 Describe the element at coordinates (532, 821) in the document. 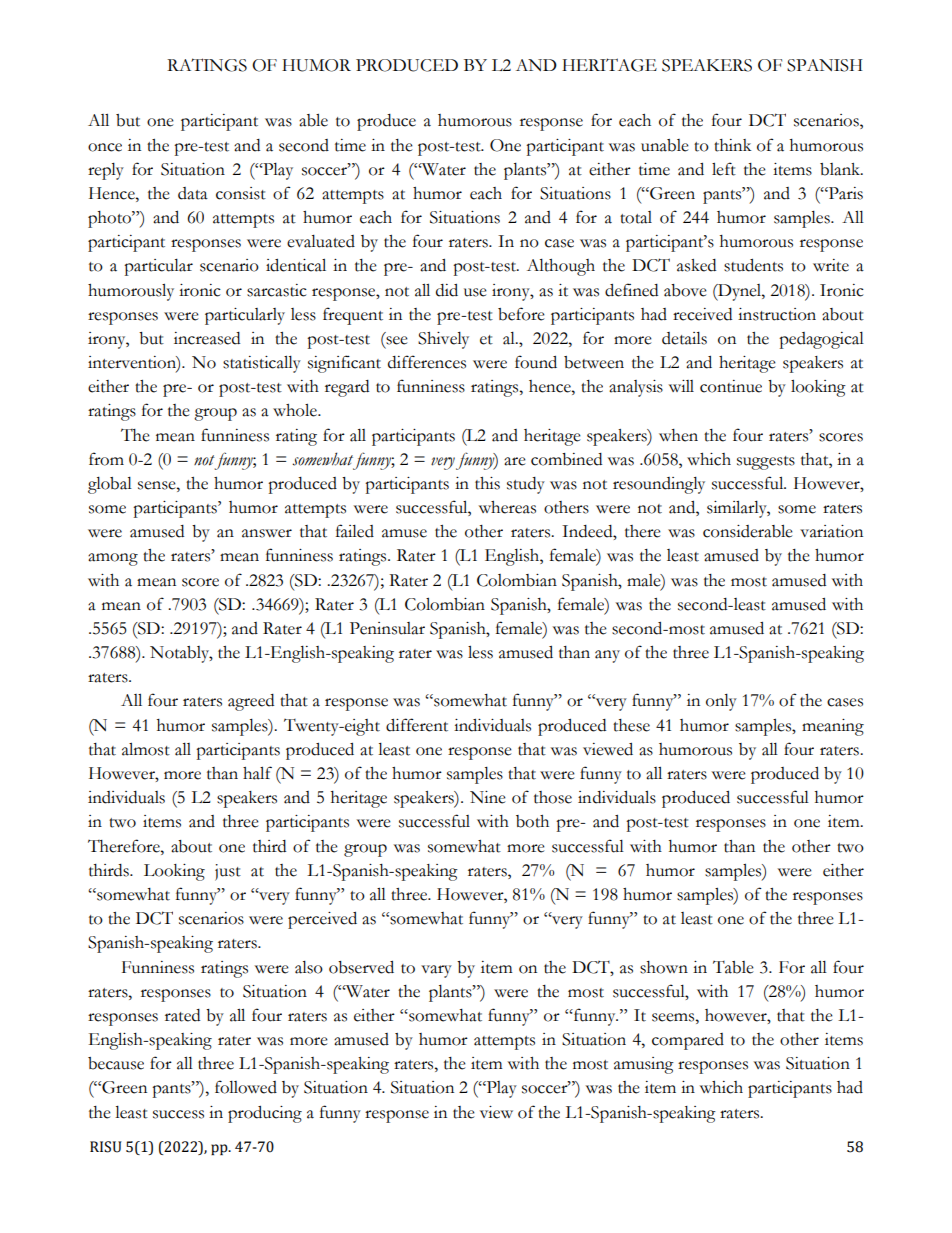

I see `both` at that location.
